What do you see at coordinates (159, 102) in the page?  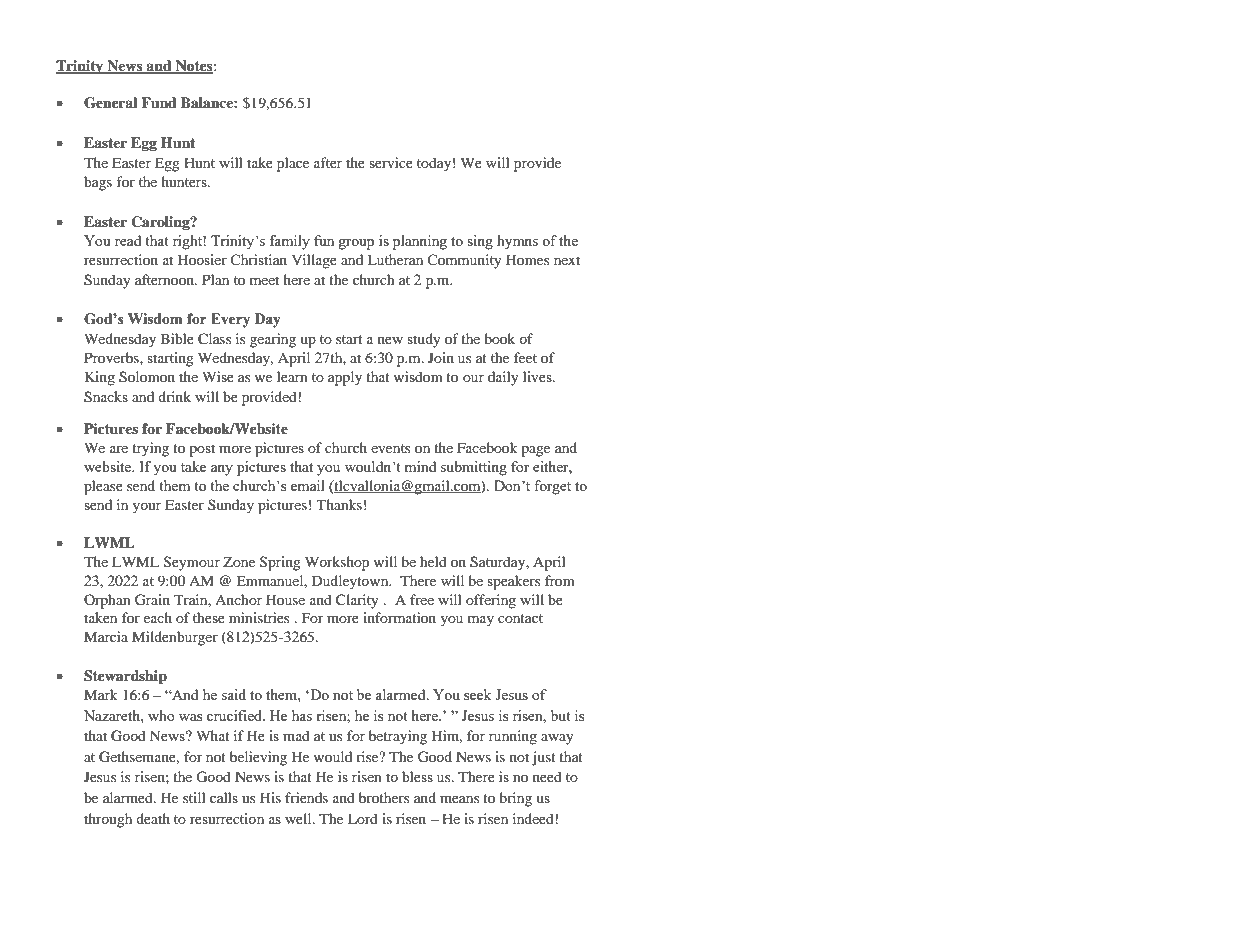 I see `Fund` at bounding box center [159, 102].
